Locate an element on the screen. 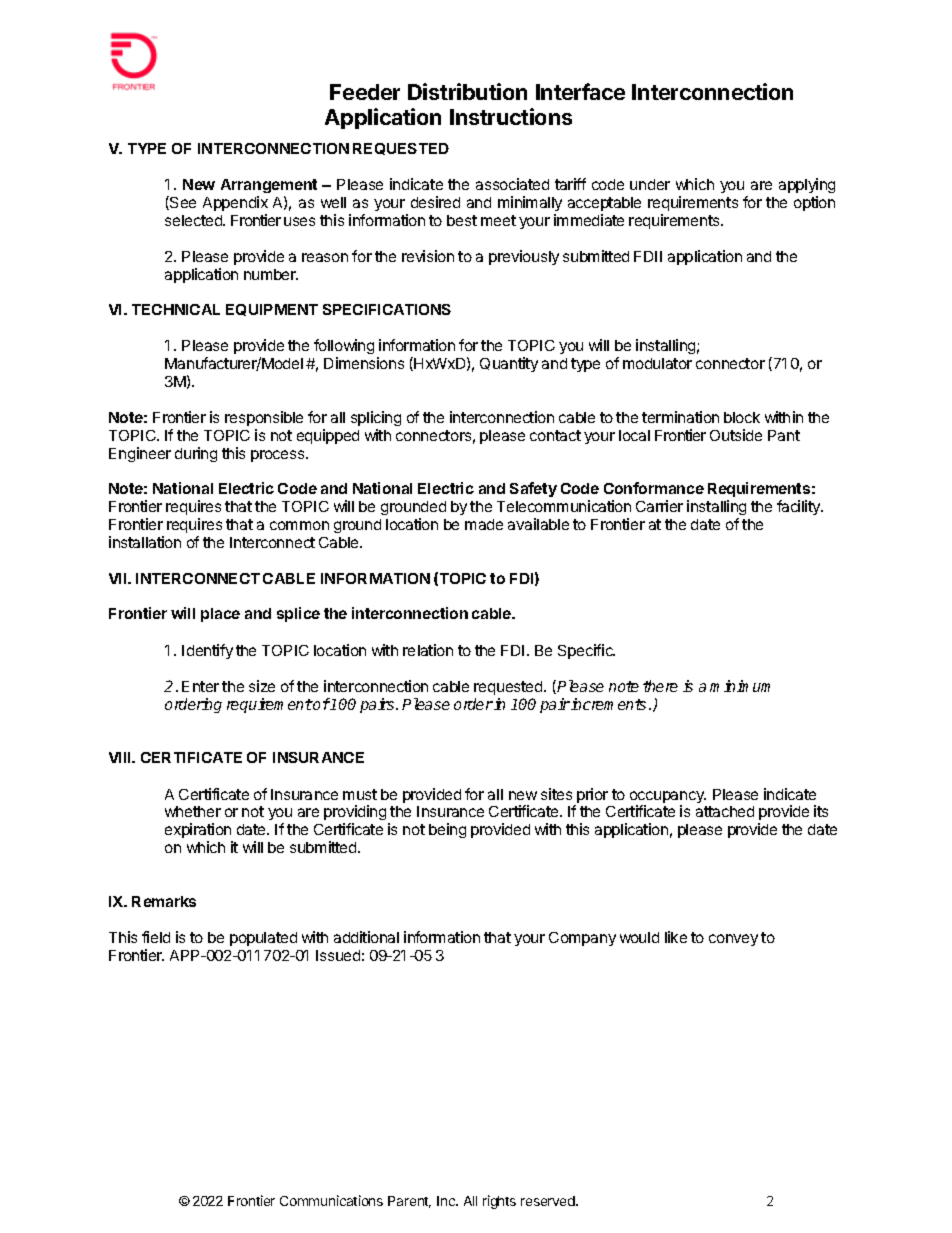  Outside is located at coordinates (736, 435).
